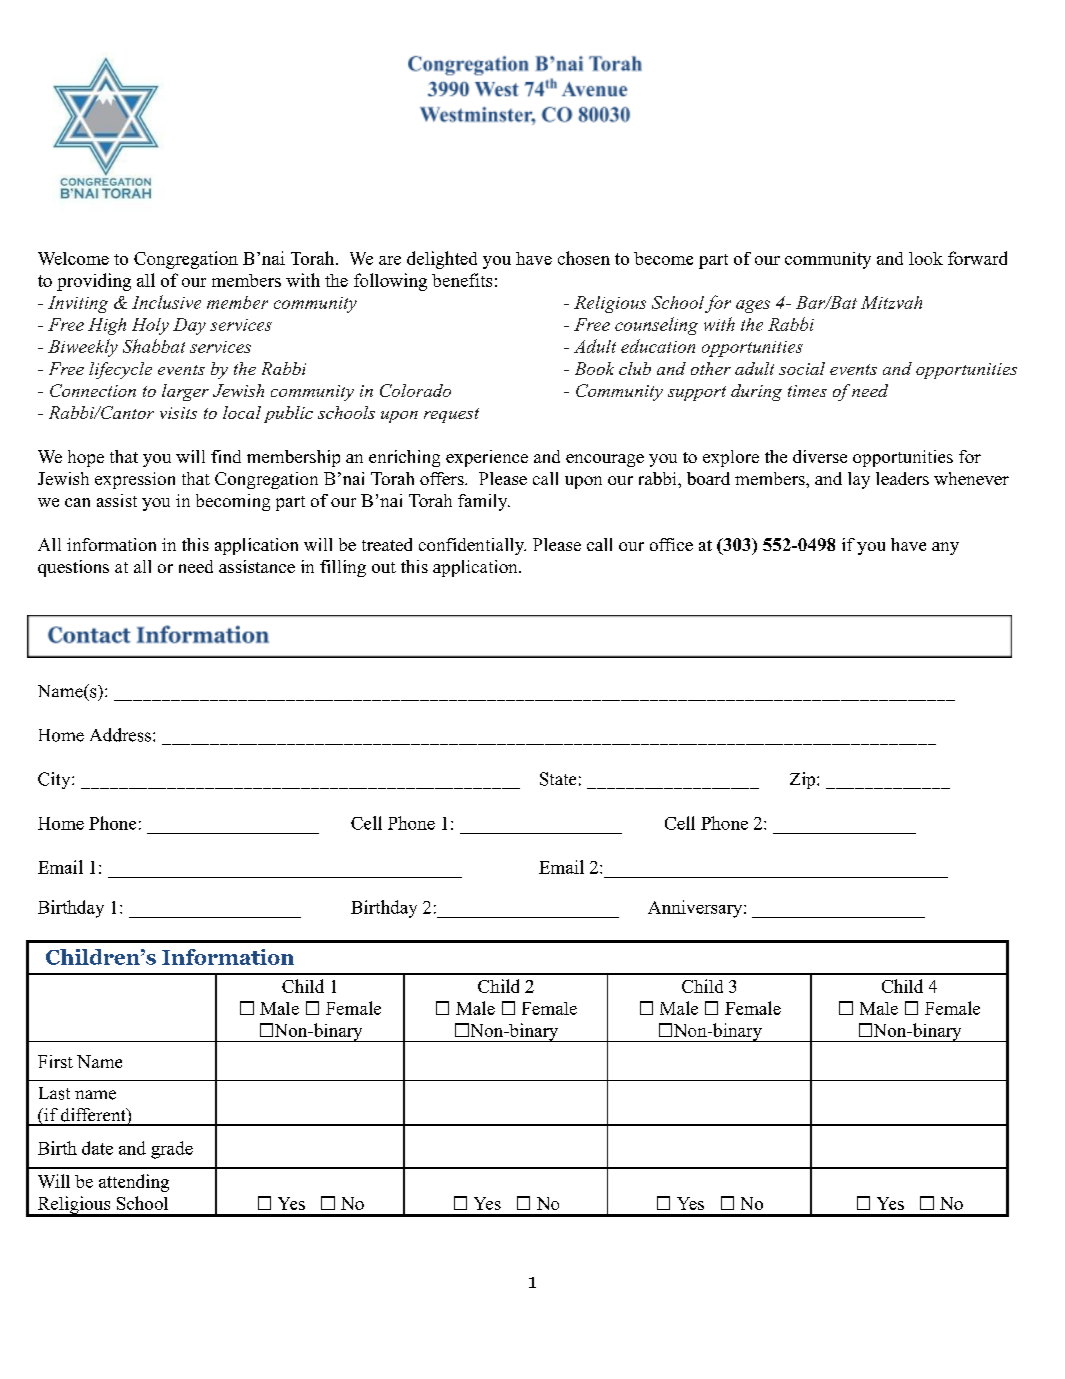 This screenshot has width=1065, height=1379. I want to click on lay, so click(859, 480).
